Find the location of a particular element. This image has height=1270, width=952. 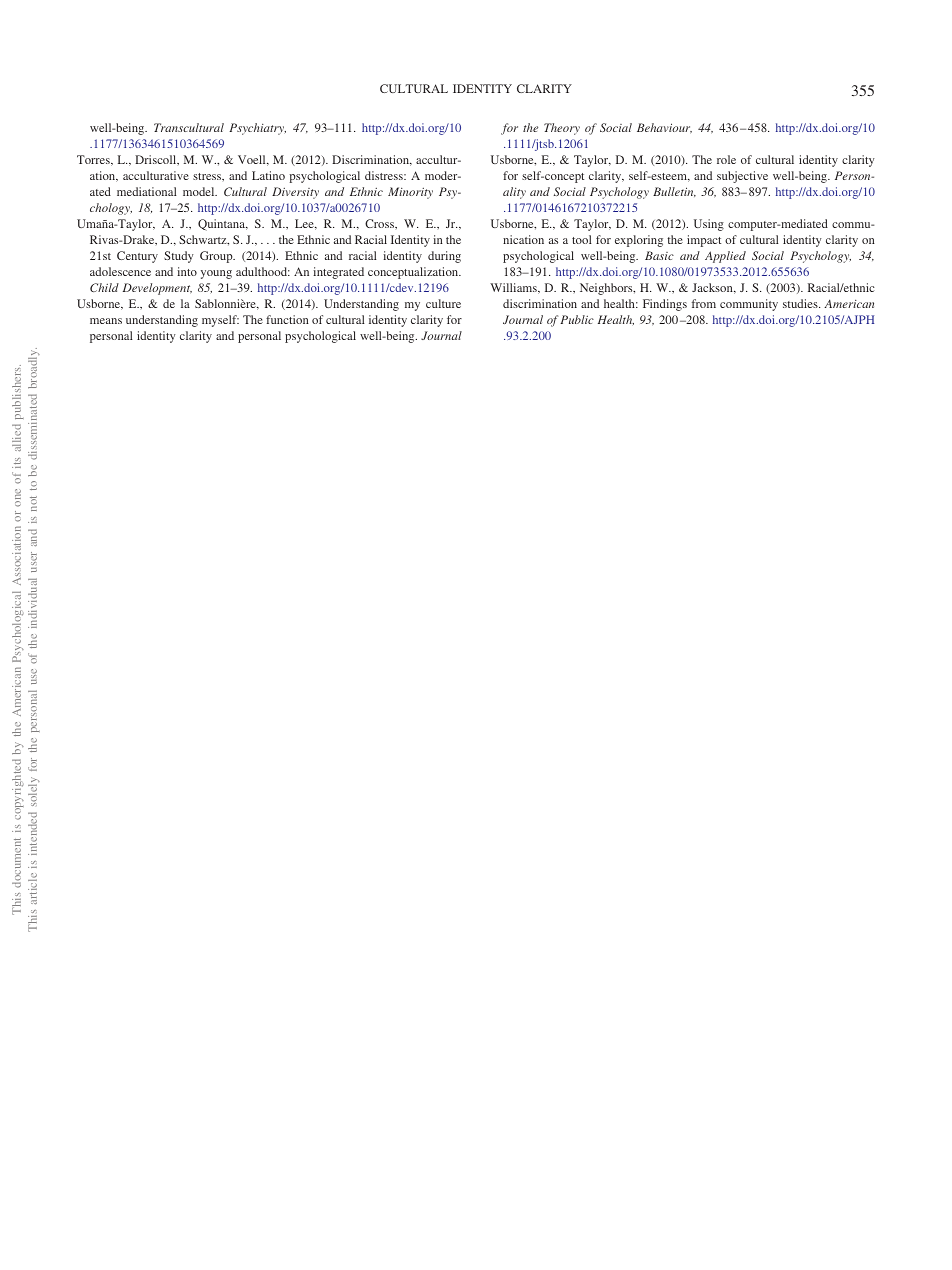

from is located at coordinates (704, 303).
